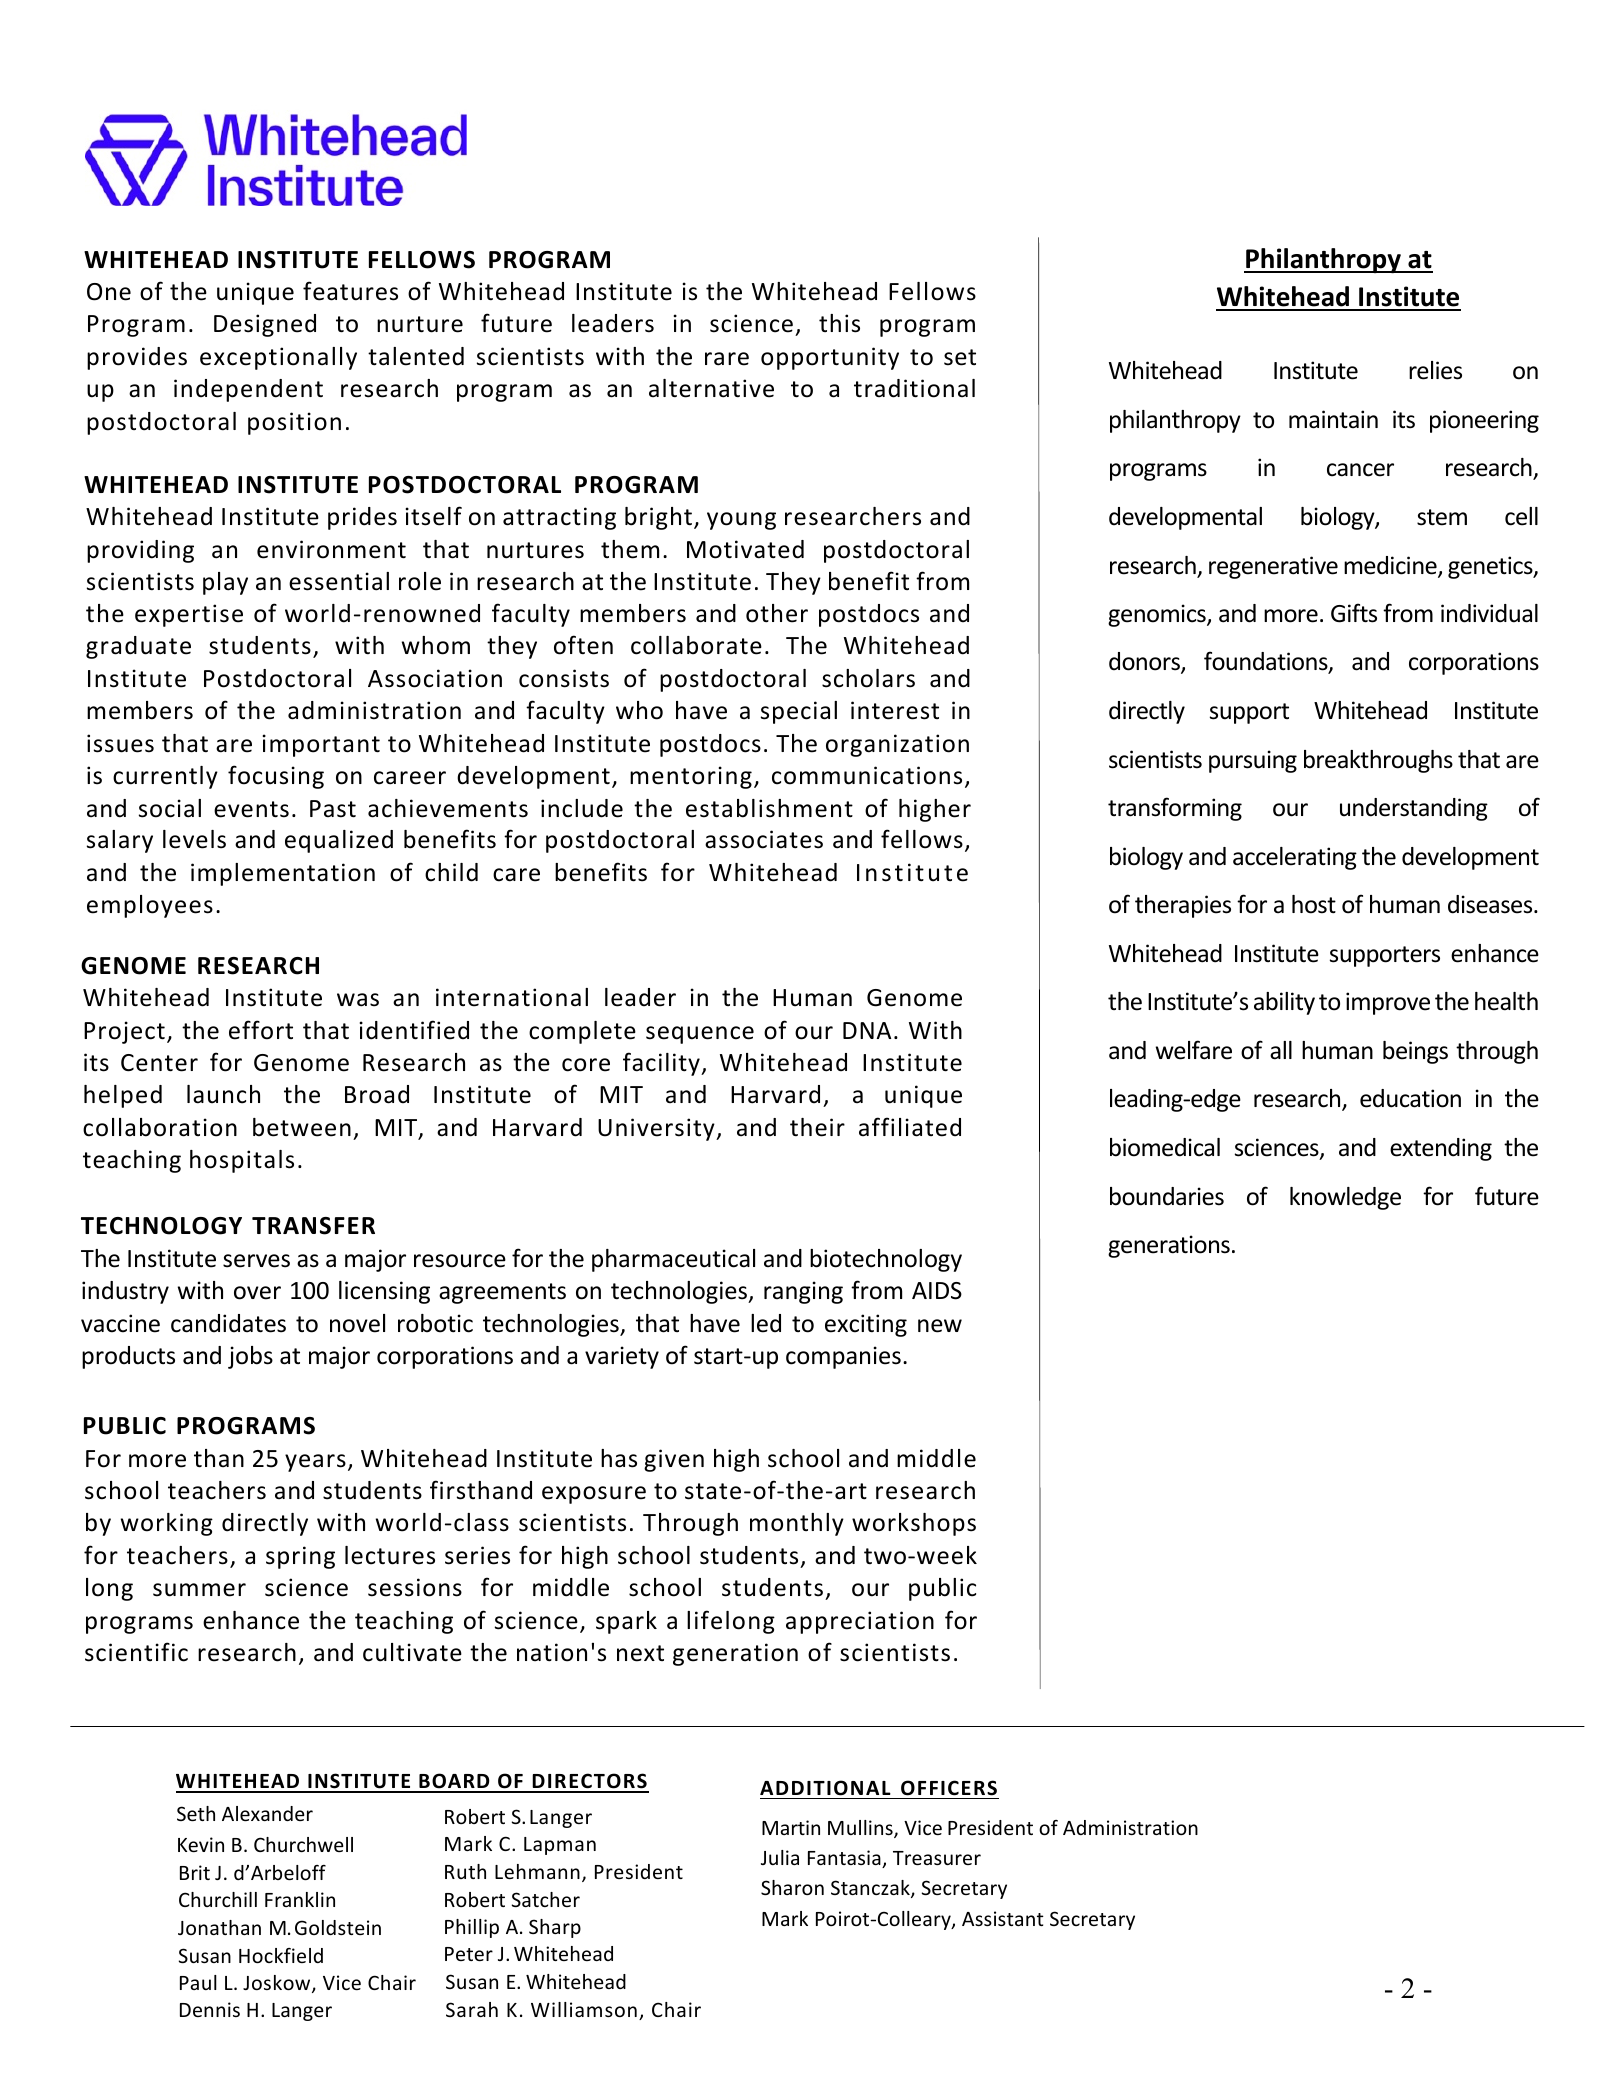  What do you see at coordinates (843, 1357) in the screenshot?
I see `companies` at bounding box center [843, 1357].
